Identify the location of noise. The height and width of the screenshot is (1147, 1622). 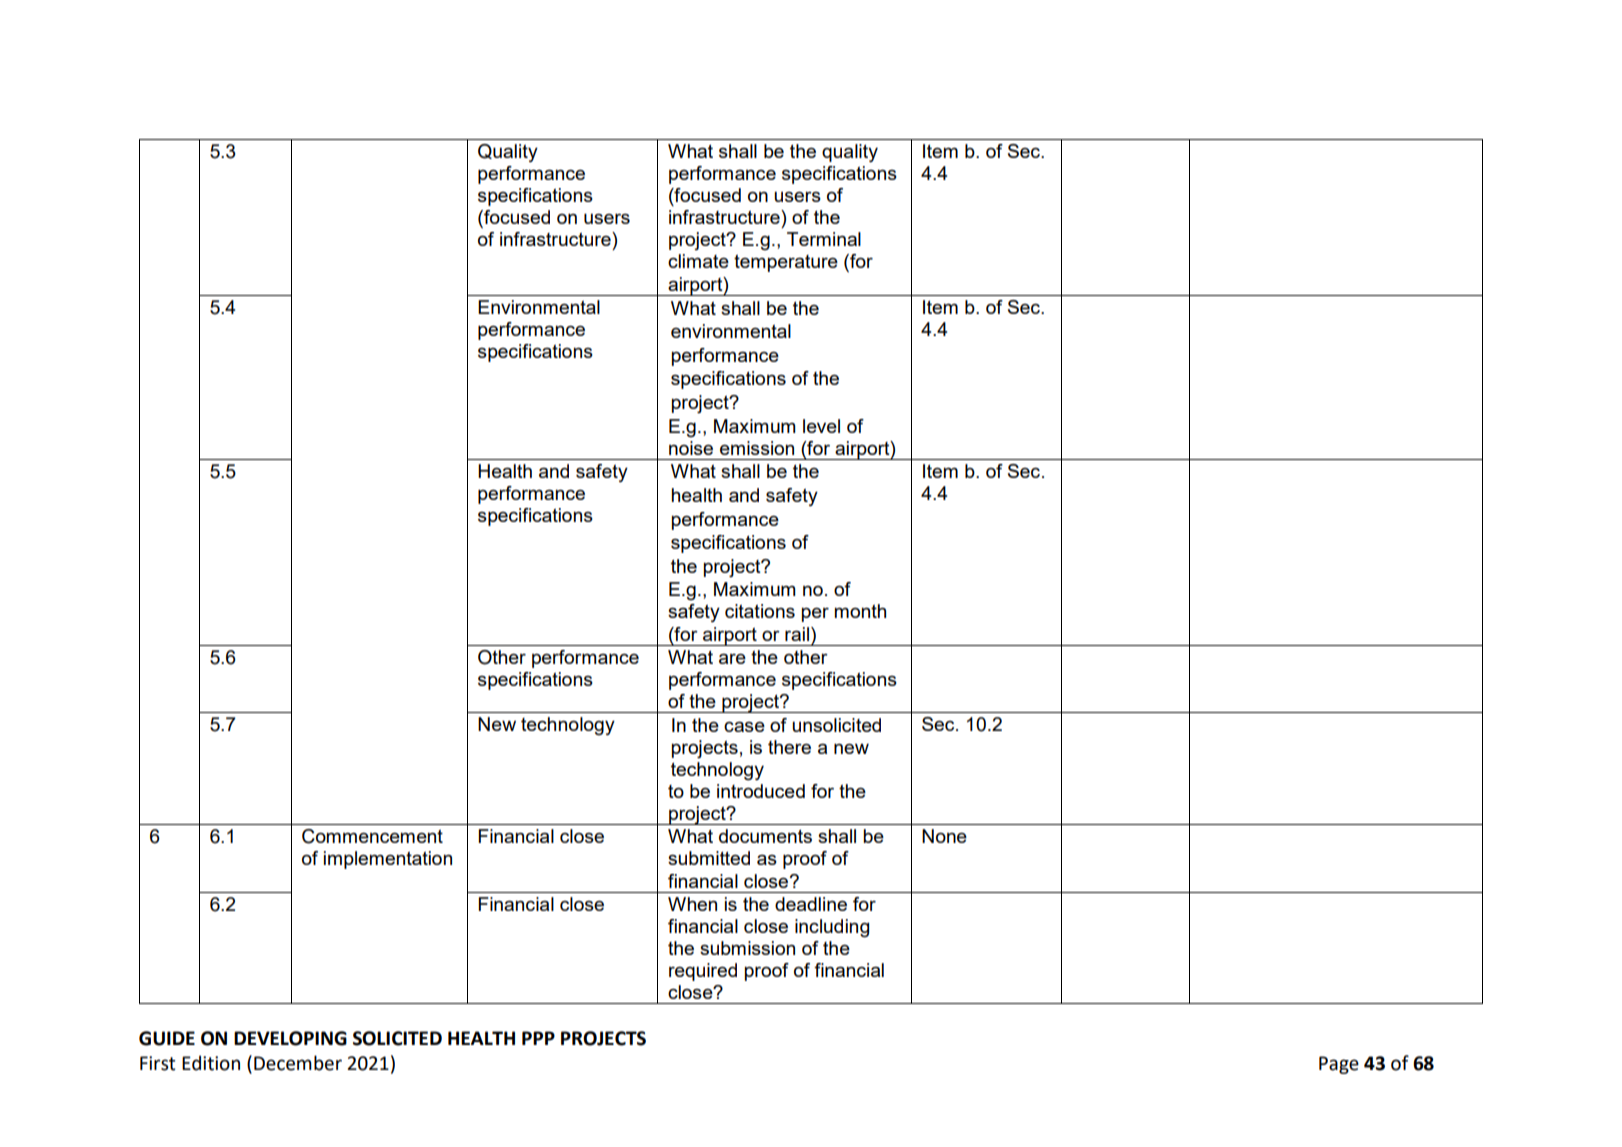
(691, 448).
